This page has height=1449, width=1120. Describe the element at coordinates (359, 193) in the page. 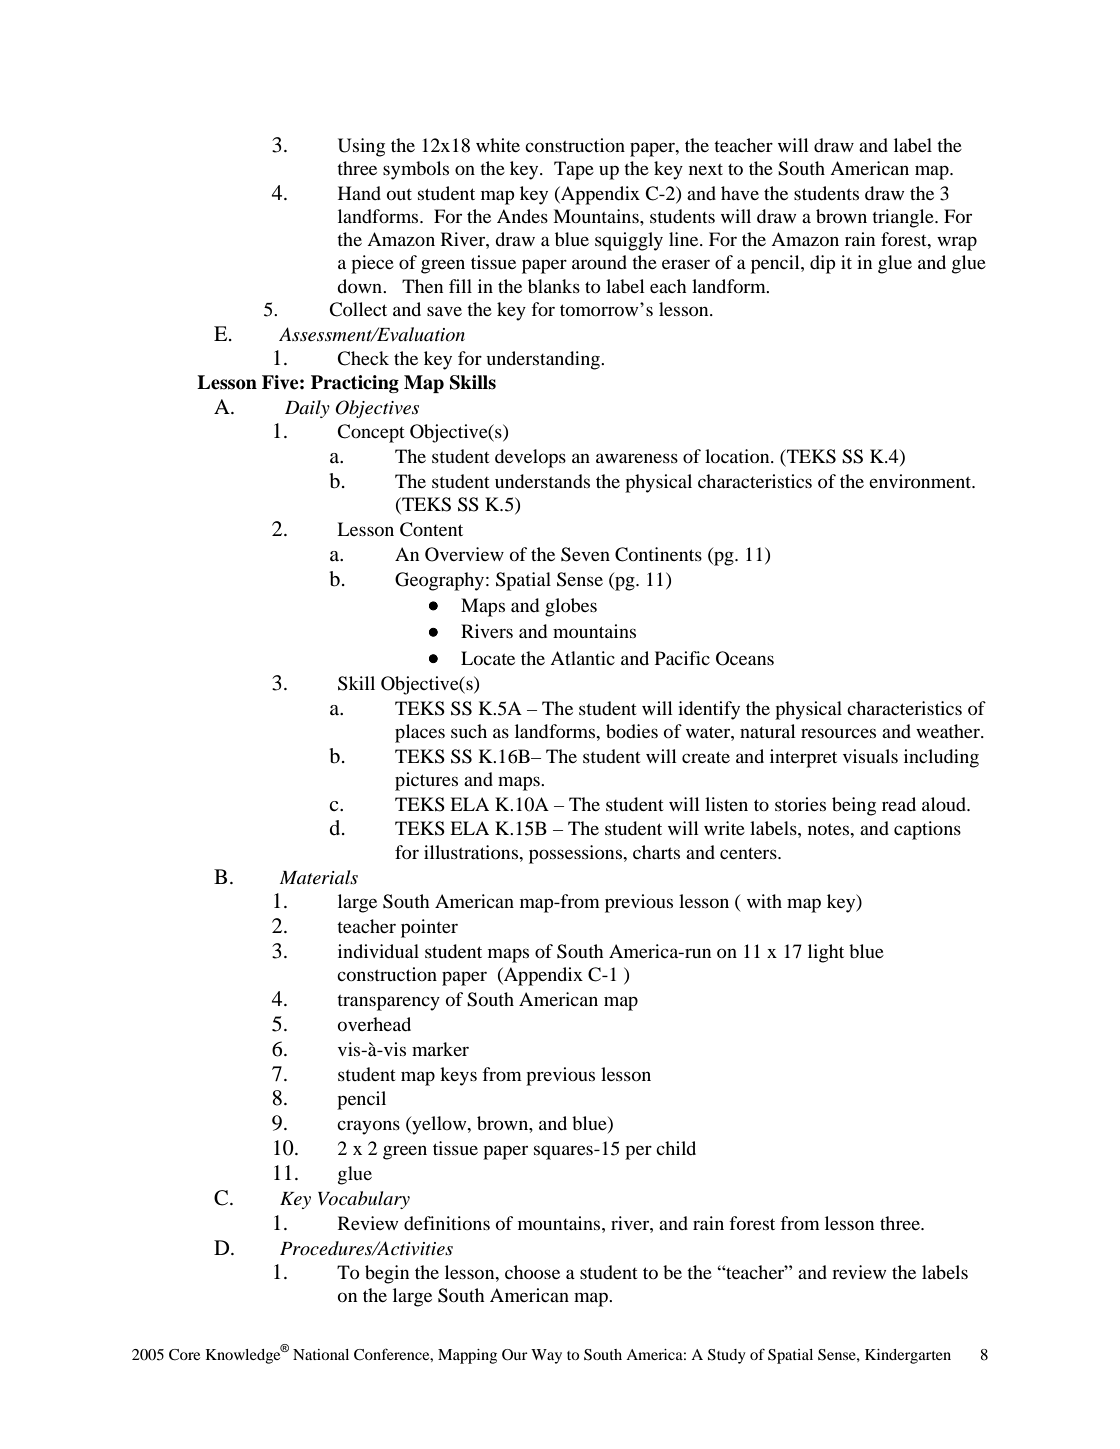

I see `Hand` at that location.
